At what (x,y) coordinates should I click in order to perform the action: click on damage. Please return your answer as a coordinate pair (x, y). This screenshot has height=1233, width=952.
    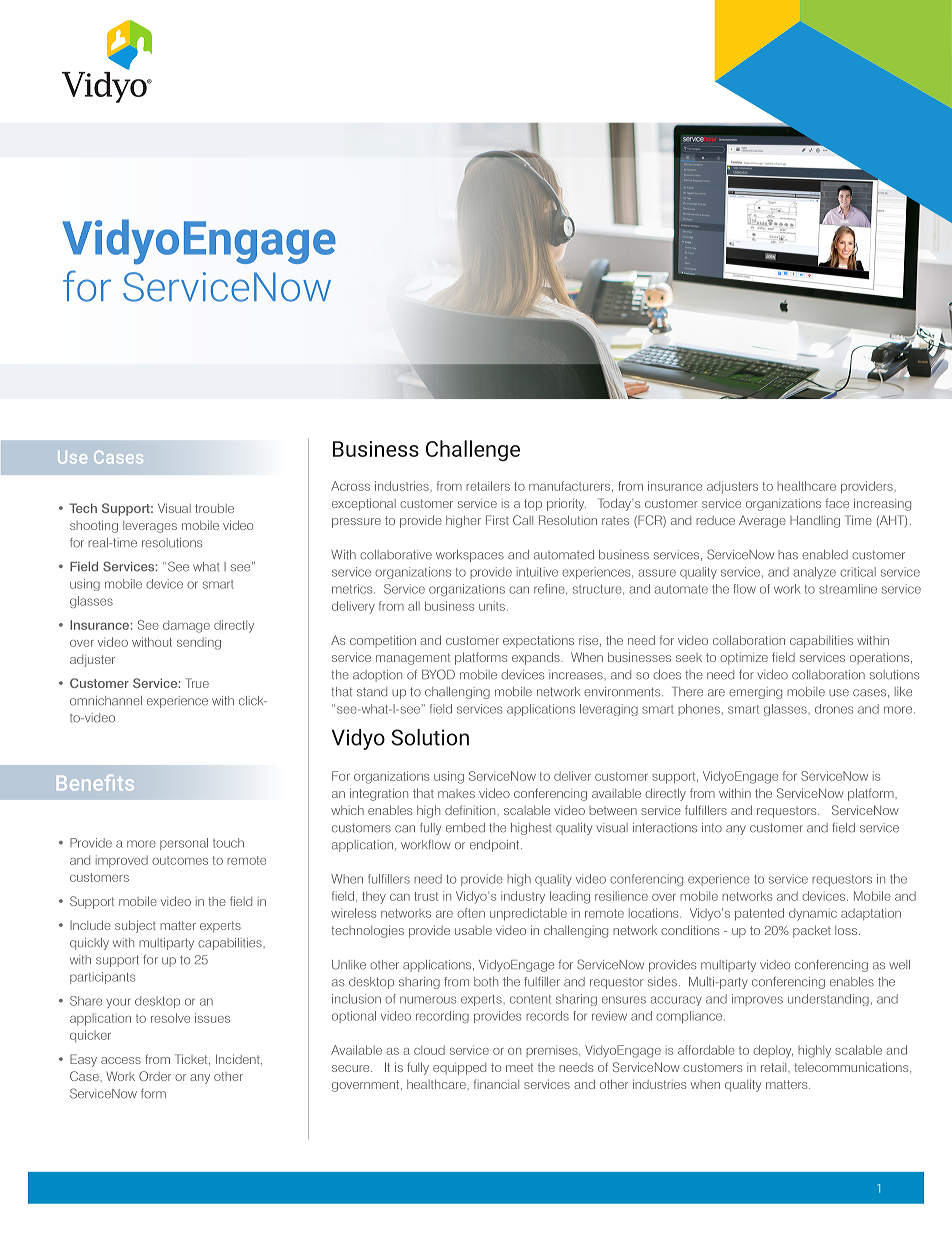
    Looking at the image, I should click on (186, 626).
